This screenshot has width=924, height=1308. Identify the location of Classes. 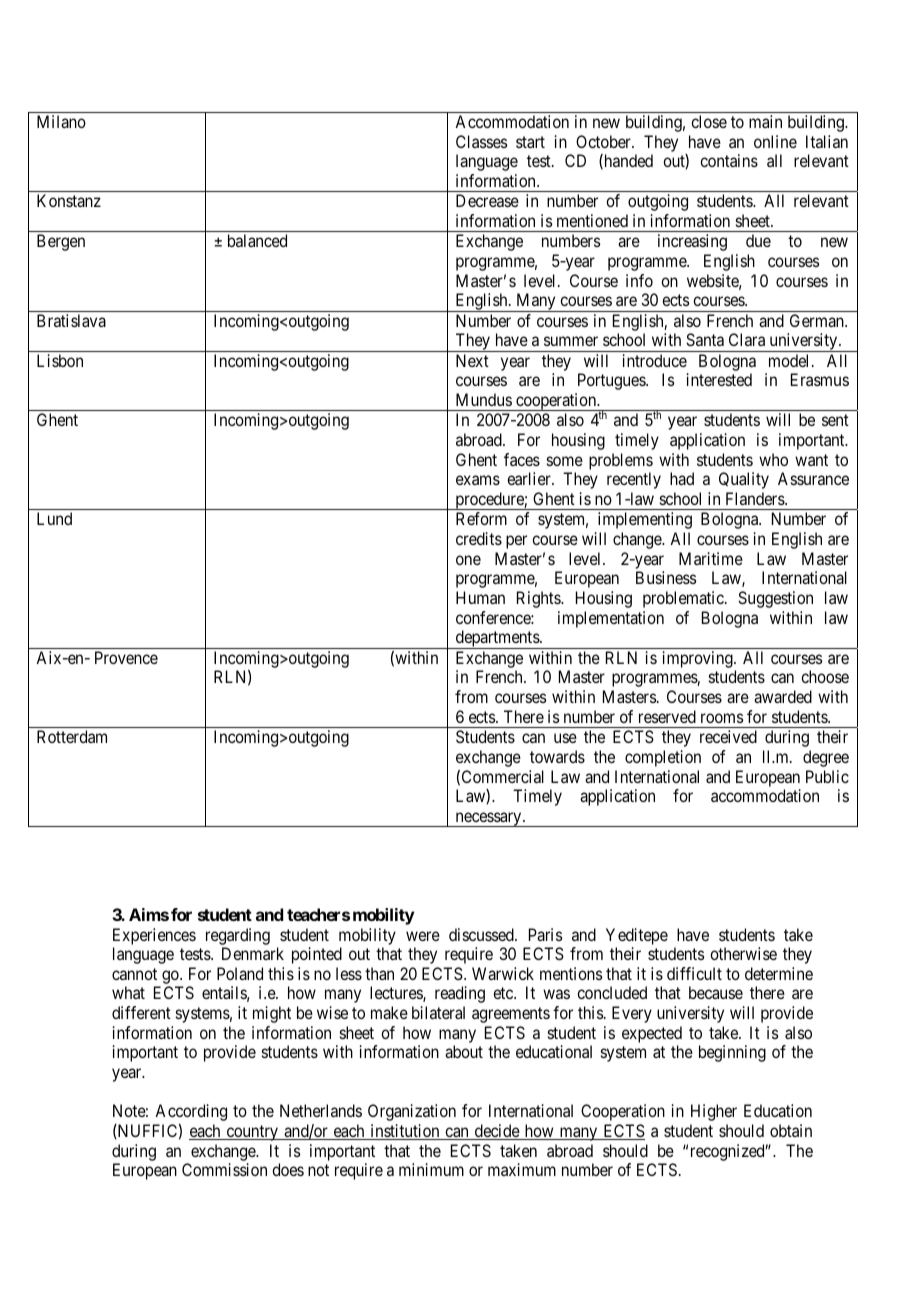
(481, 141).
